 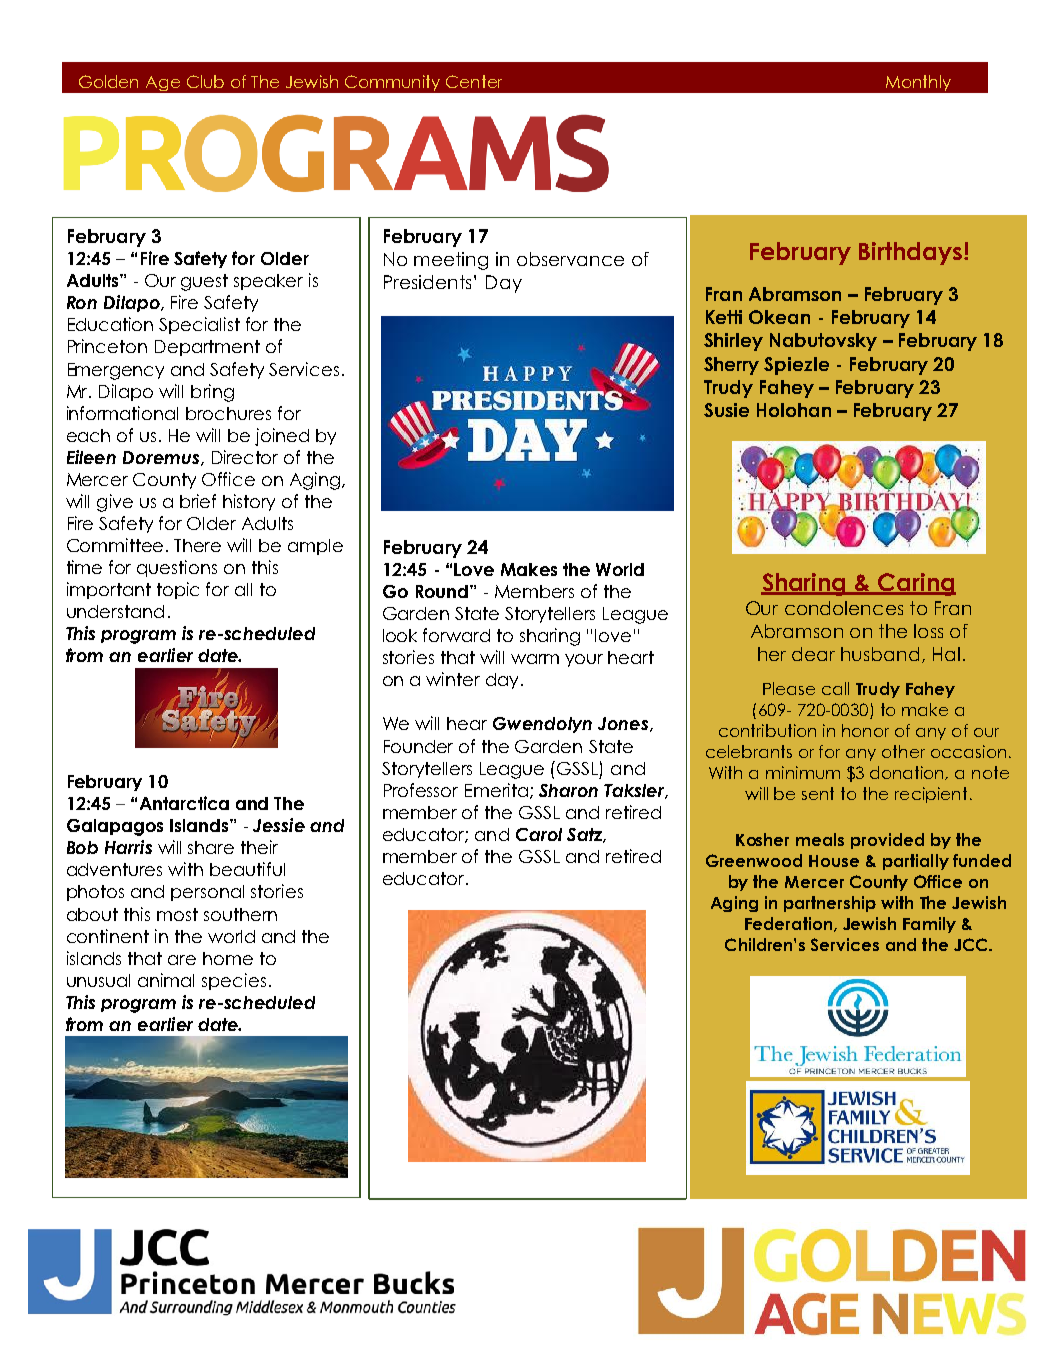 I want to click on home, so click(x=228, y=958).
